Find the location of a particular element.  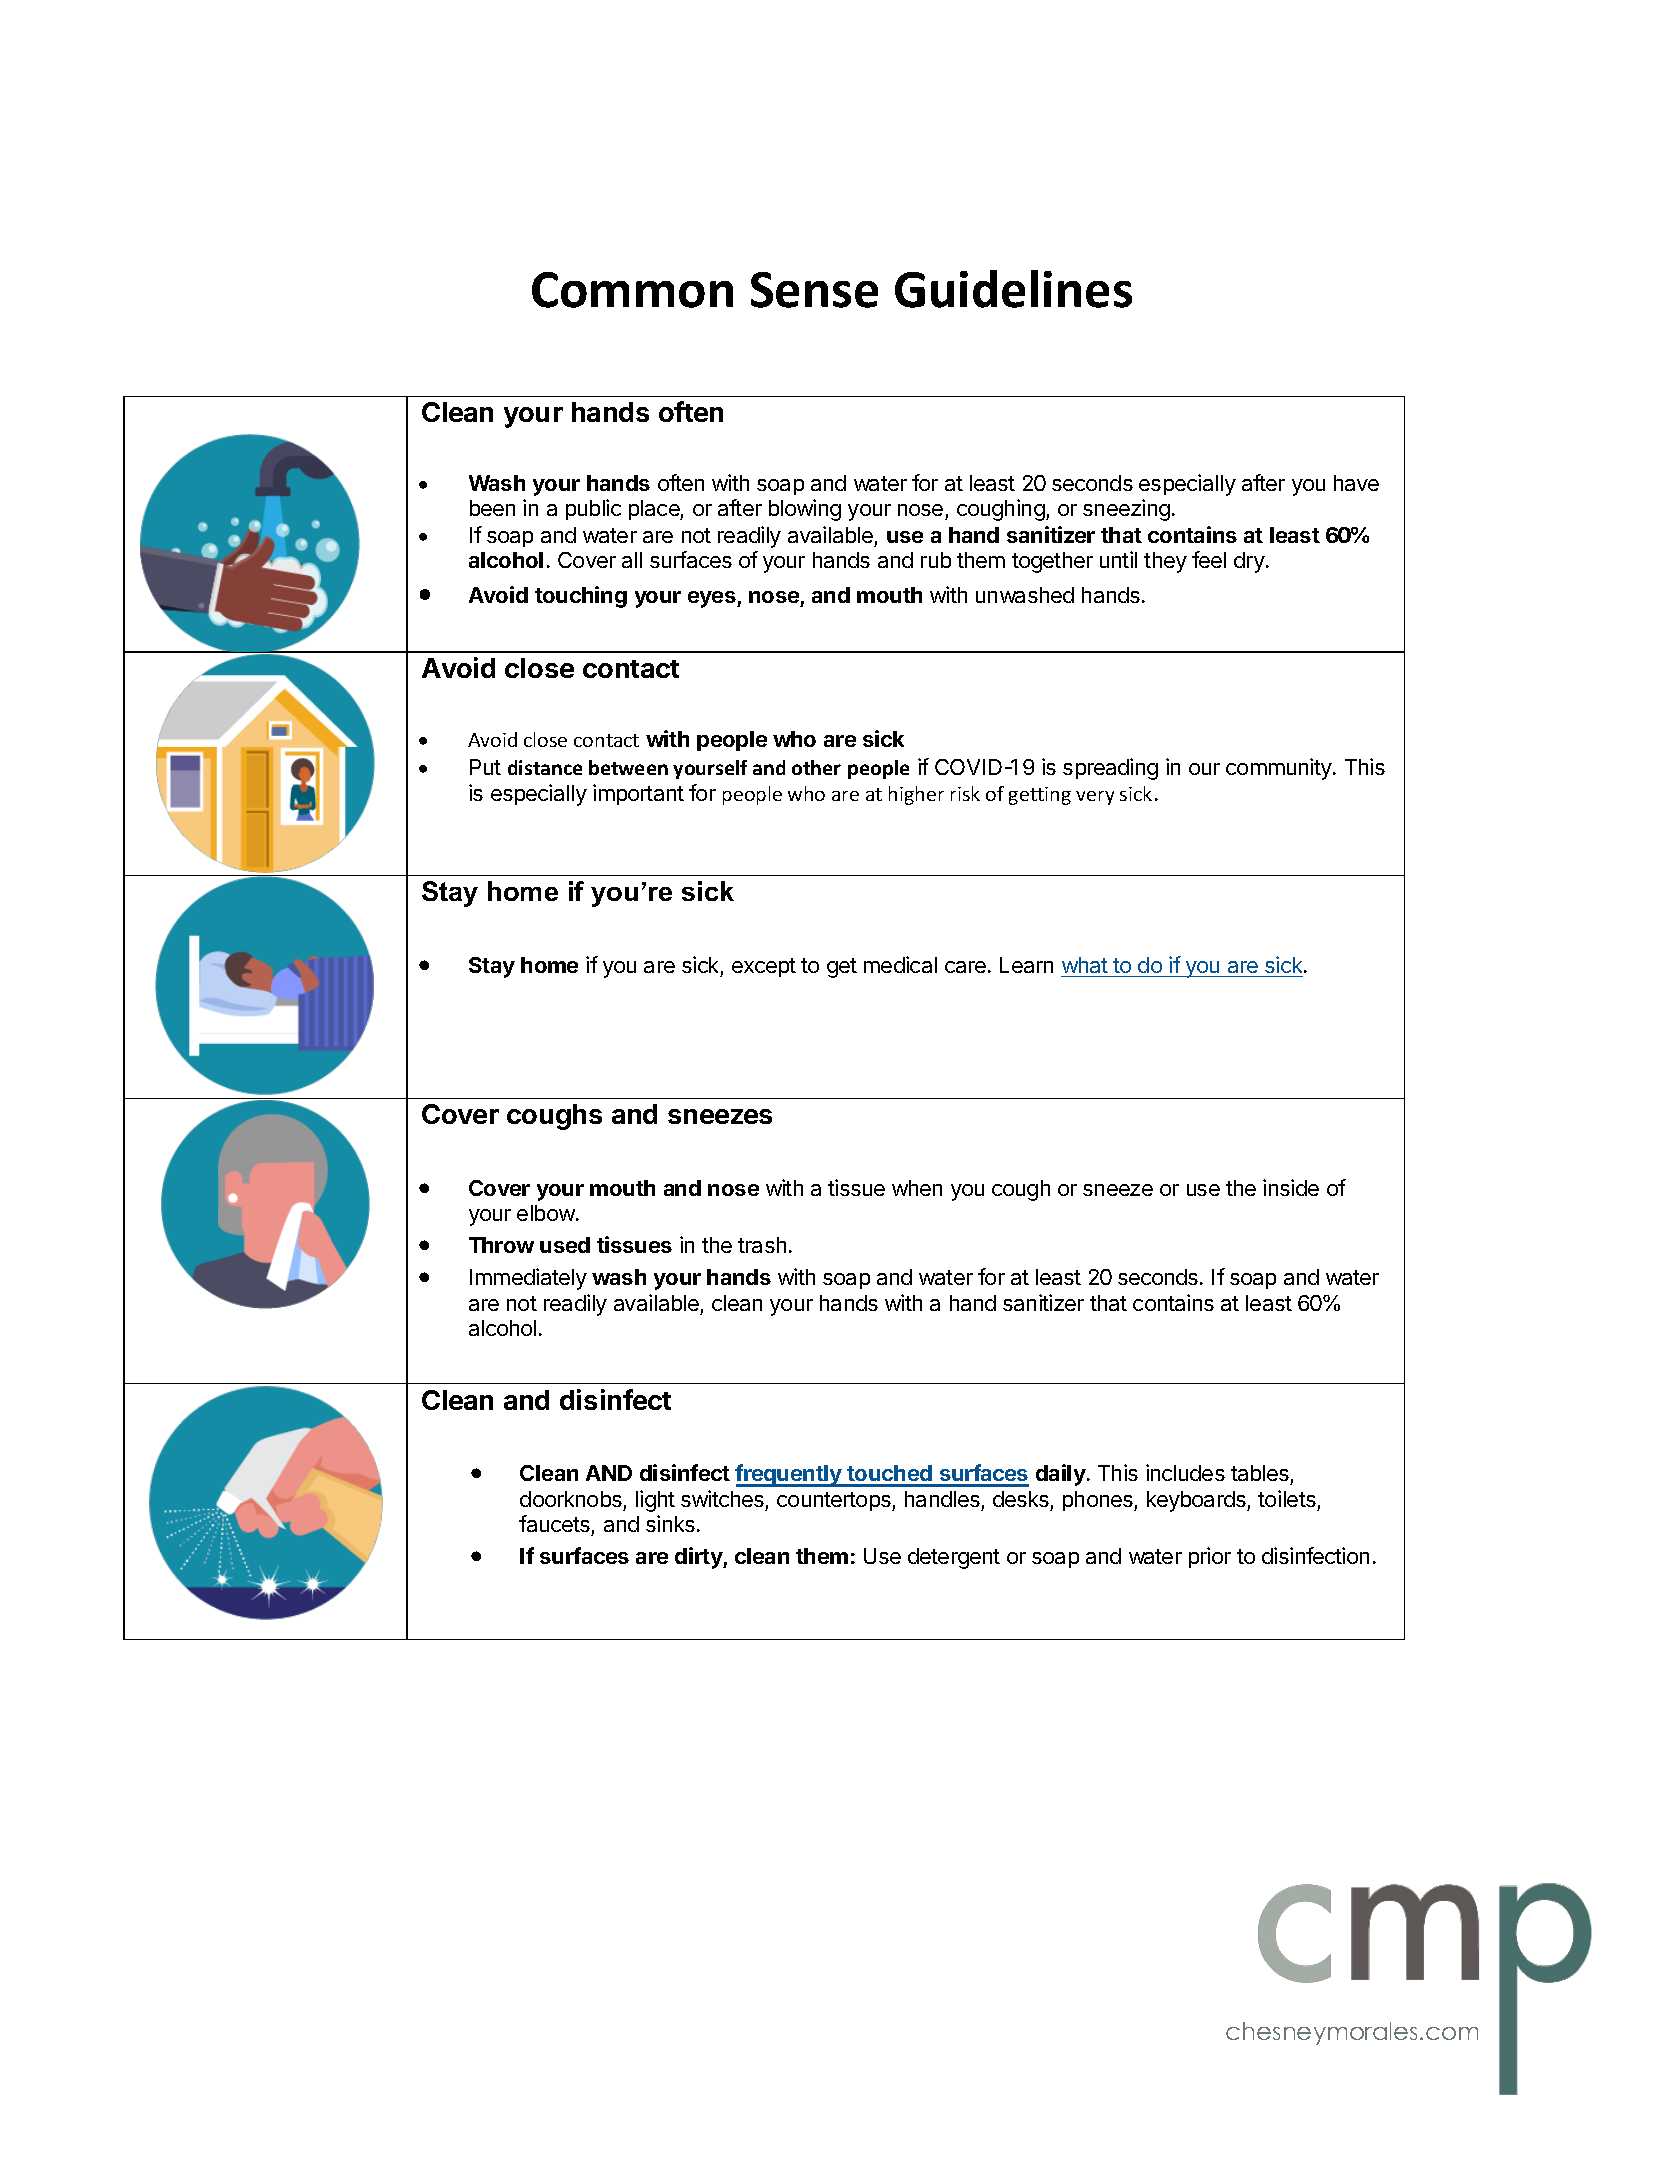

have is located at coordinates (1356, 483).
